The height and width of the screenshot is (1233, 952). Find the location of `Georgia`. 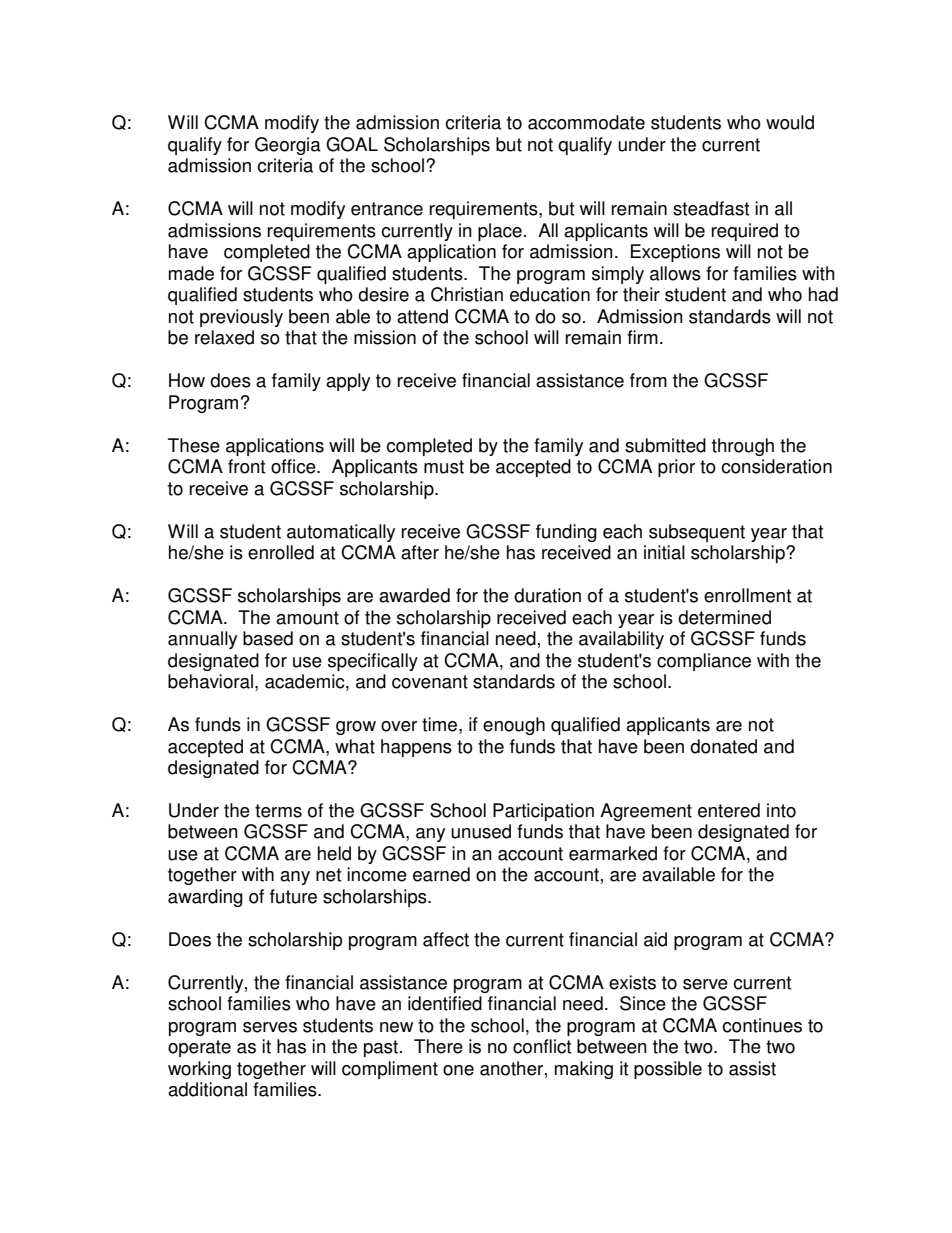

Georgia is located at coordinates (288, 146).
